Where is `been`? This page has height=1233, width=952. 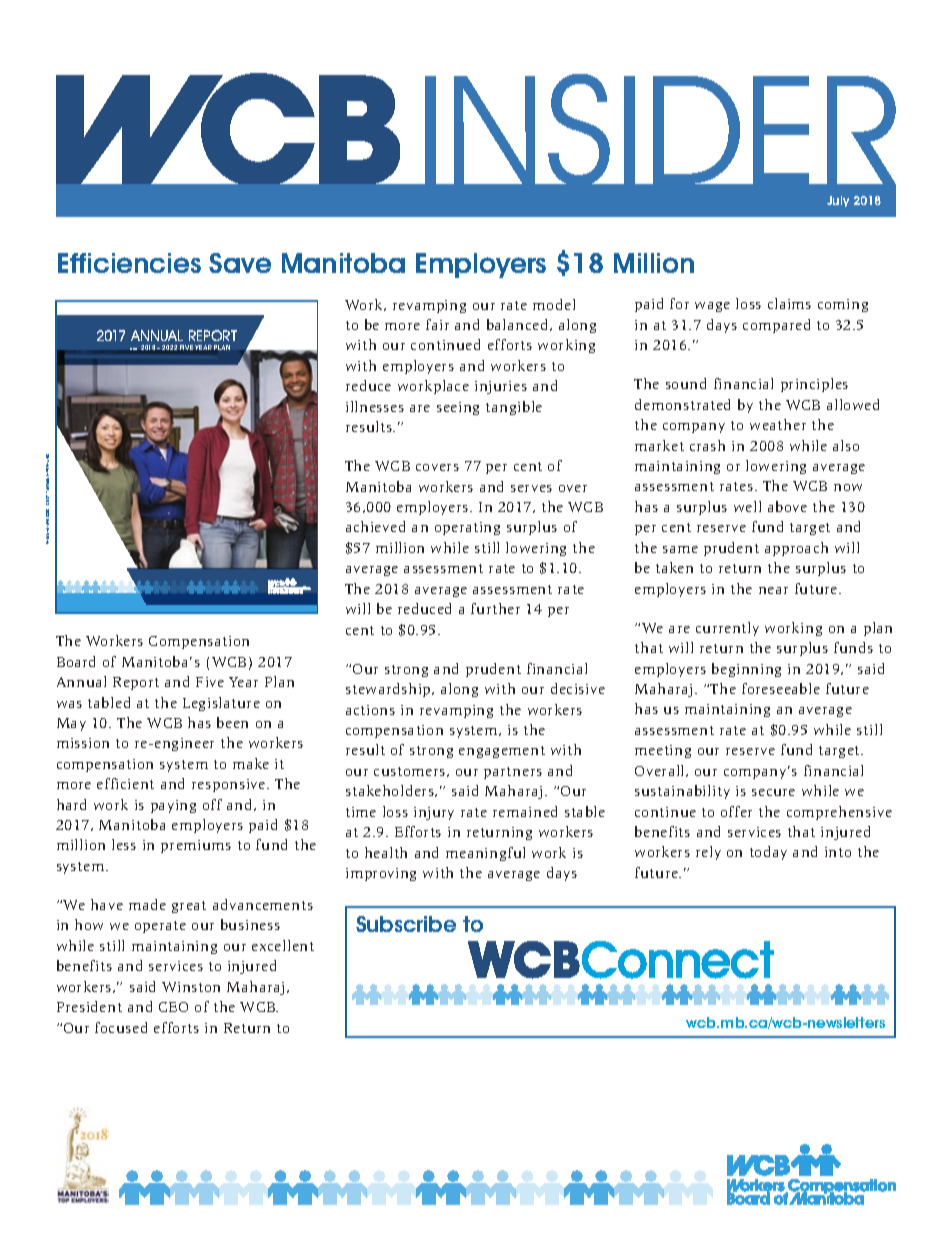
been is located at coordinates (232, 722).
